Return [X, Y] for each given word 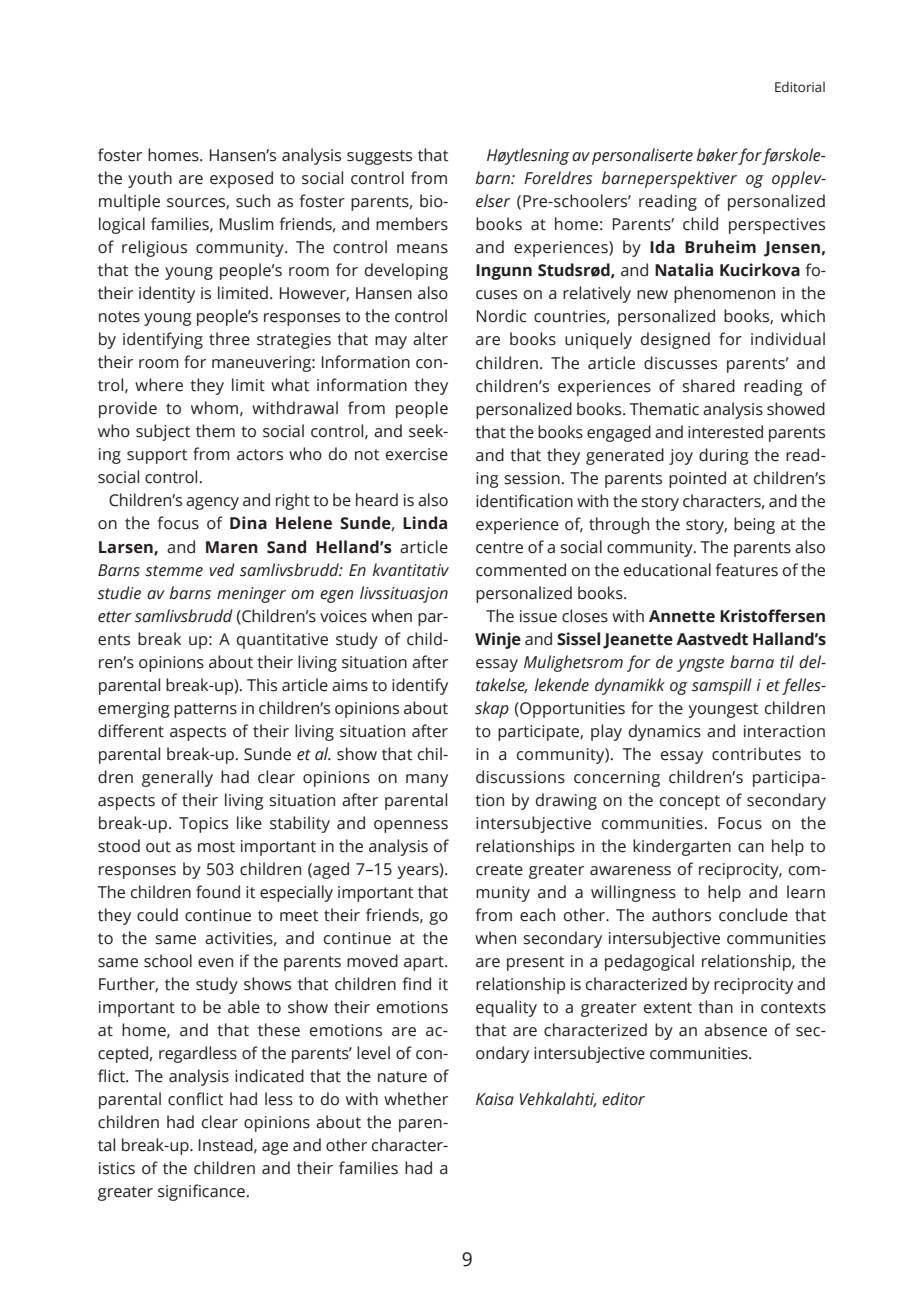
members [412, 224]
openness [411, 826]
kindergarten [682, 847]
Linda [425, 523]
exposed [241, 179]
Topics [203, 825]
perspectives [777, 226]
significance [201, 1192]
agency [212, 503]
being [754, 525]
